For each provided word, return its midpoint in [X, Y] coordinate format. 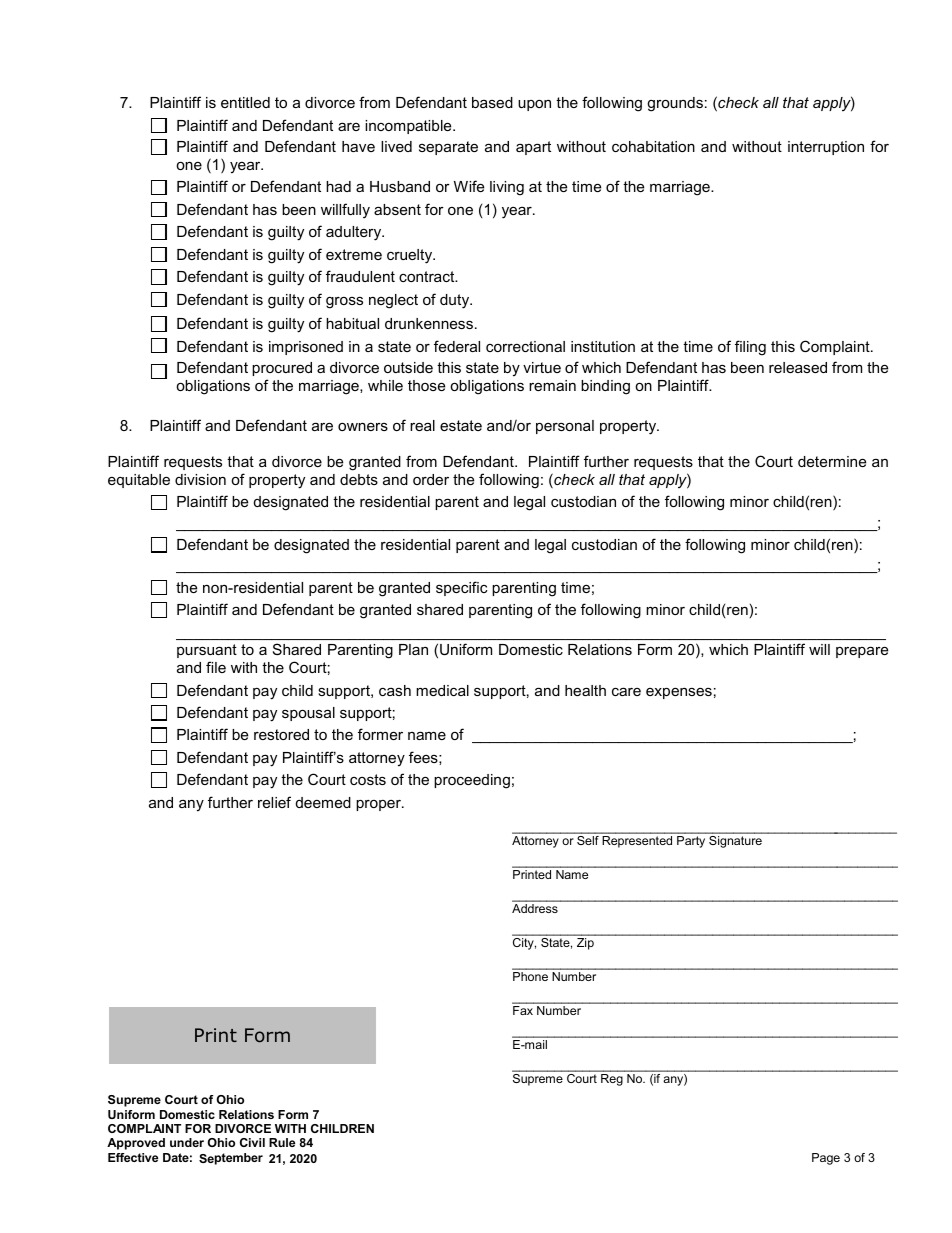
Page [826, 1159]
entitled [245, 102]
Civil [252, 1142]
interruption [826, 148]
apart [533, 148]
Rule [282, 1142]
